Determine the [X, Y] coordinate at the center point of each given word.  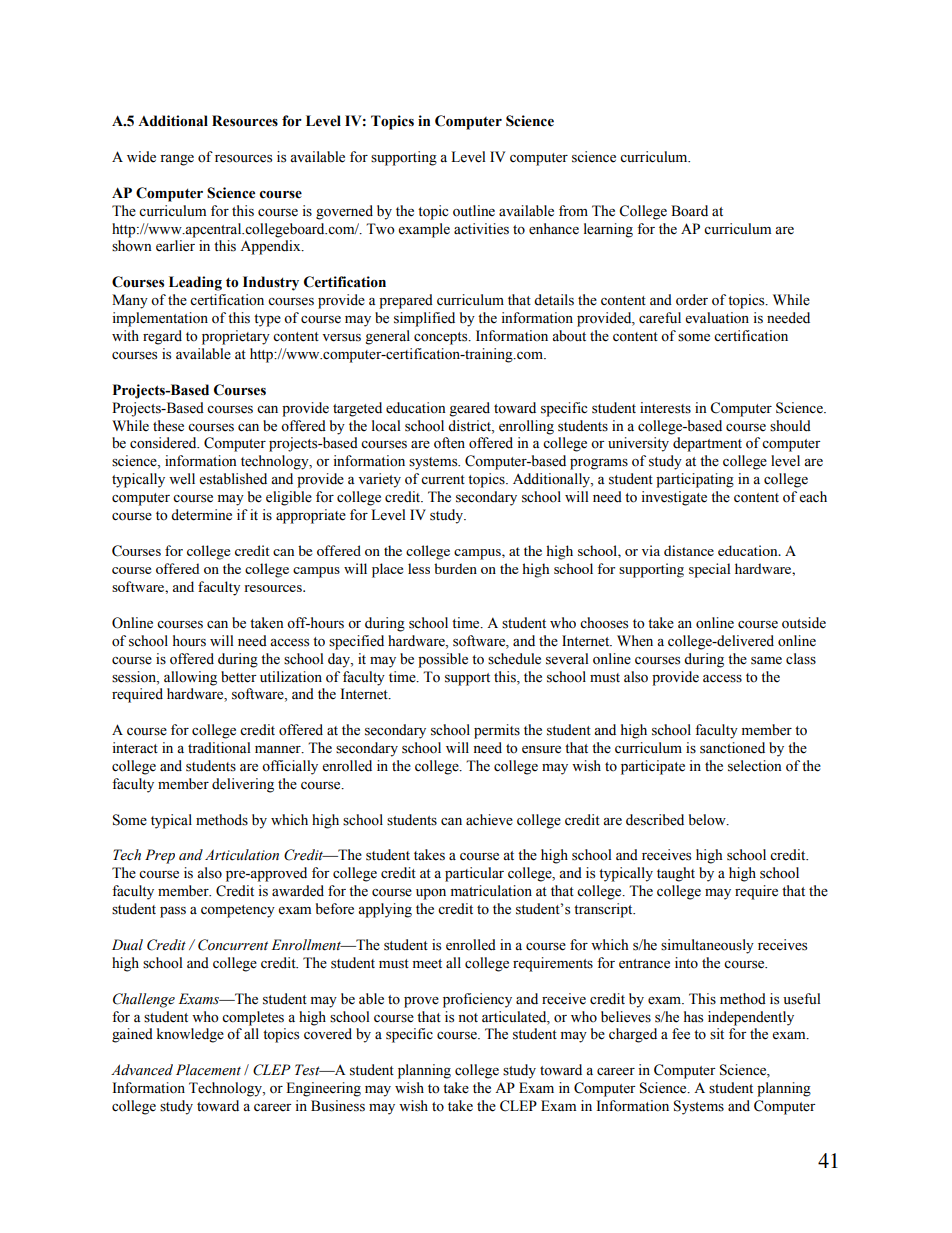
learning [608, 230]
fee [681, 1034]
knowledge [190, 1035]
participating [695, 480]
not [468, 1018]
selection [755, 766]
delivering [243, 785]
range [177, 160]
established [233, 479]
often [449, 443]
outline [474, 211]
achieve [489, 820]
